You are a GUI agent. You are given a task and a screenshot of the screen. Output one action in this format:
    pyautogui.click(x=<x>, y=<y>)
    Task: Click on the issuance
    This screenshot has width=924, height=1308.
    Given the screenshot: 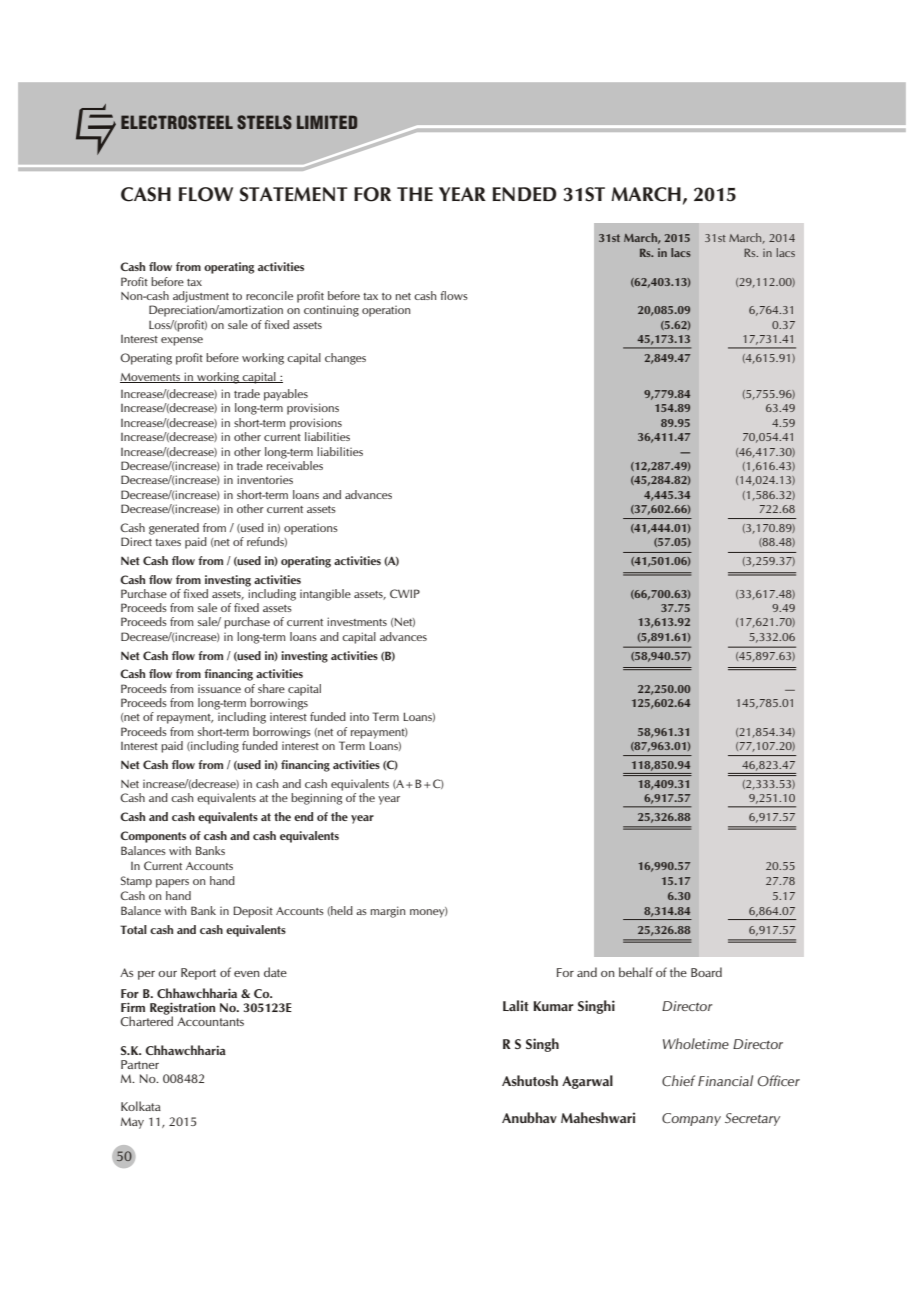 What is the action you would take?
    pyautogui.click(x=219, y=689)
